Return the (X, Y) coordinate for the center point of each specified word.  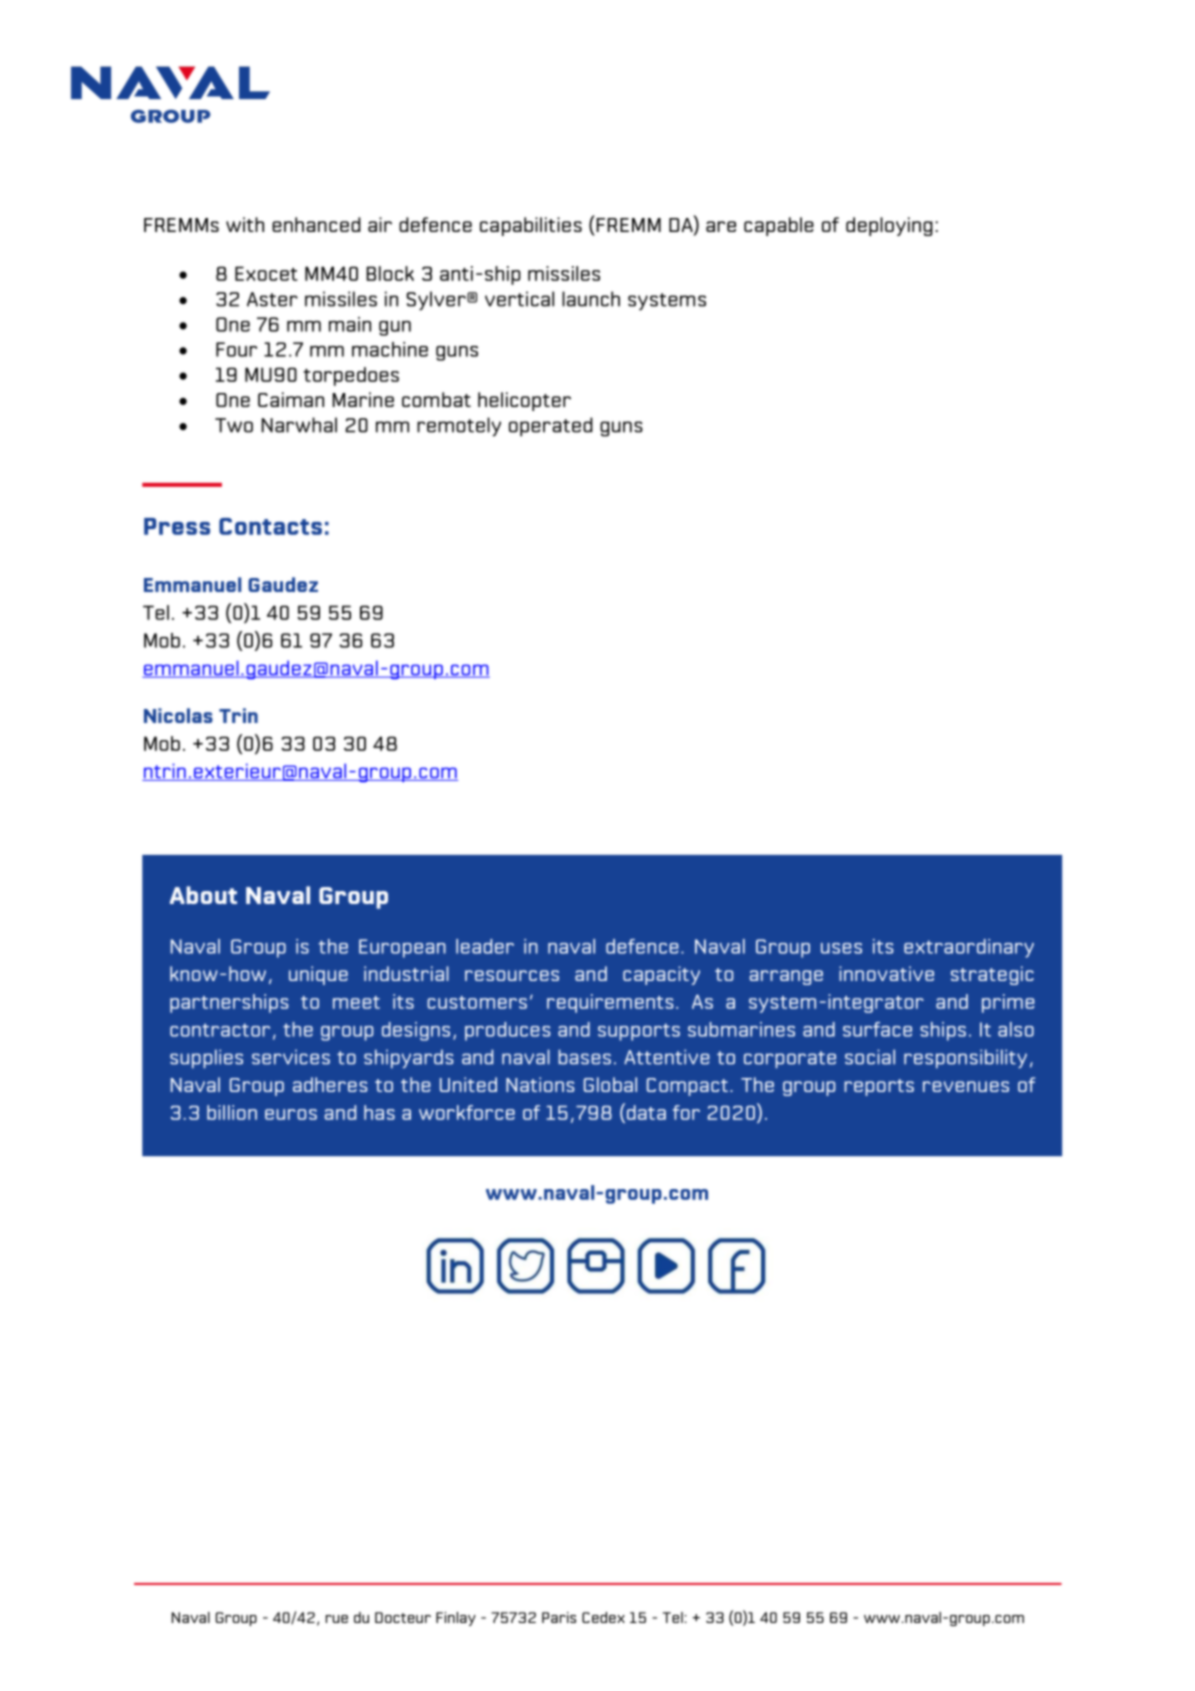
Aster (272, 299)
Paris (559, 1617)
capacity (661, 975)
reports (879, 1087)
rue (337, 1619)
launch (591, 299)
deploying (889, 226)
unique (318, 975)
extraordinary (969, 948)
